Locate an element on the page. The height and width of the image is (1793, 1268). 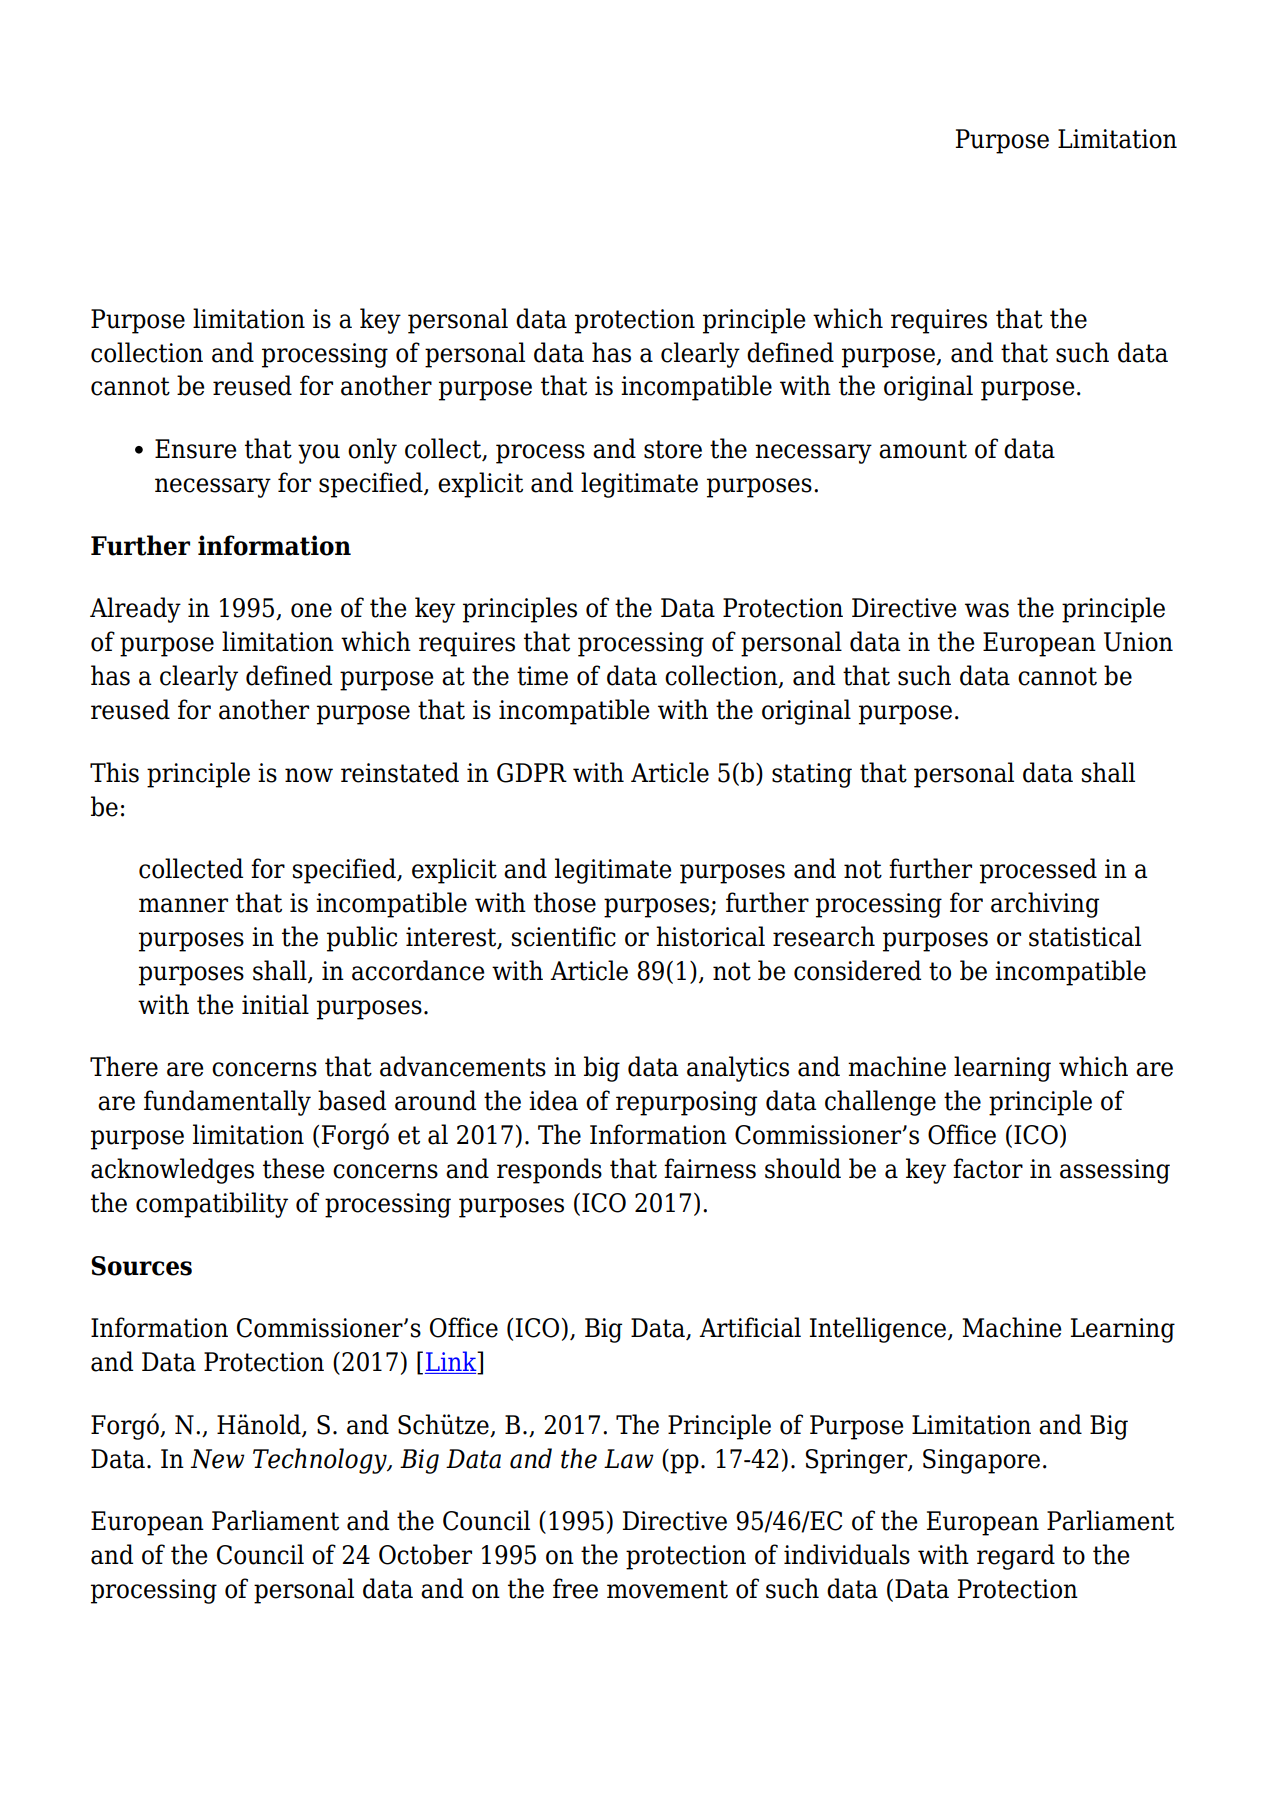
amount is located at coordinates (923, 449).
